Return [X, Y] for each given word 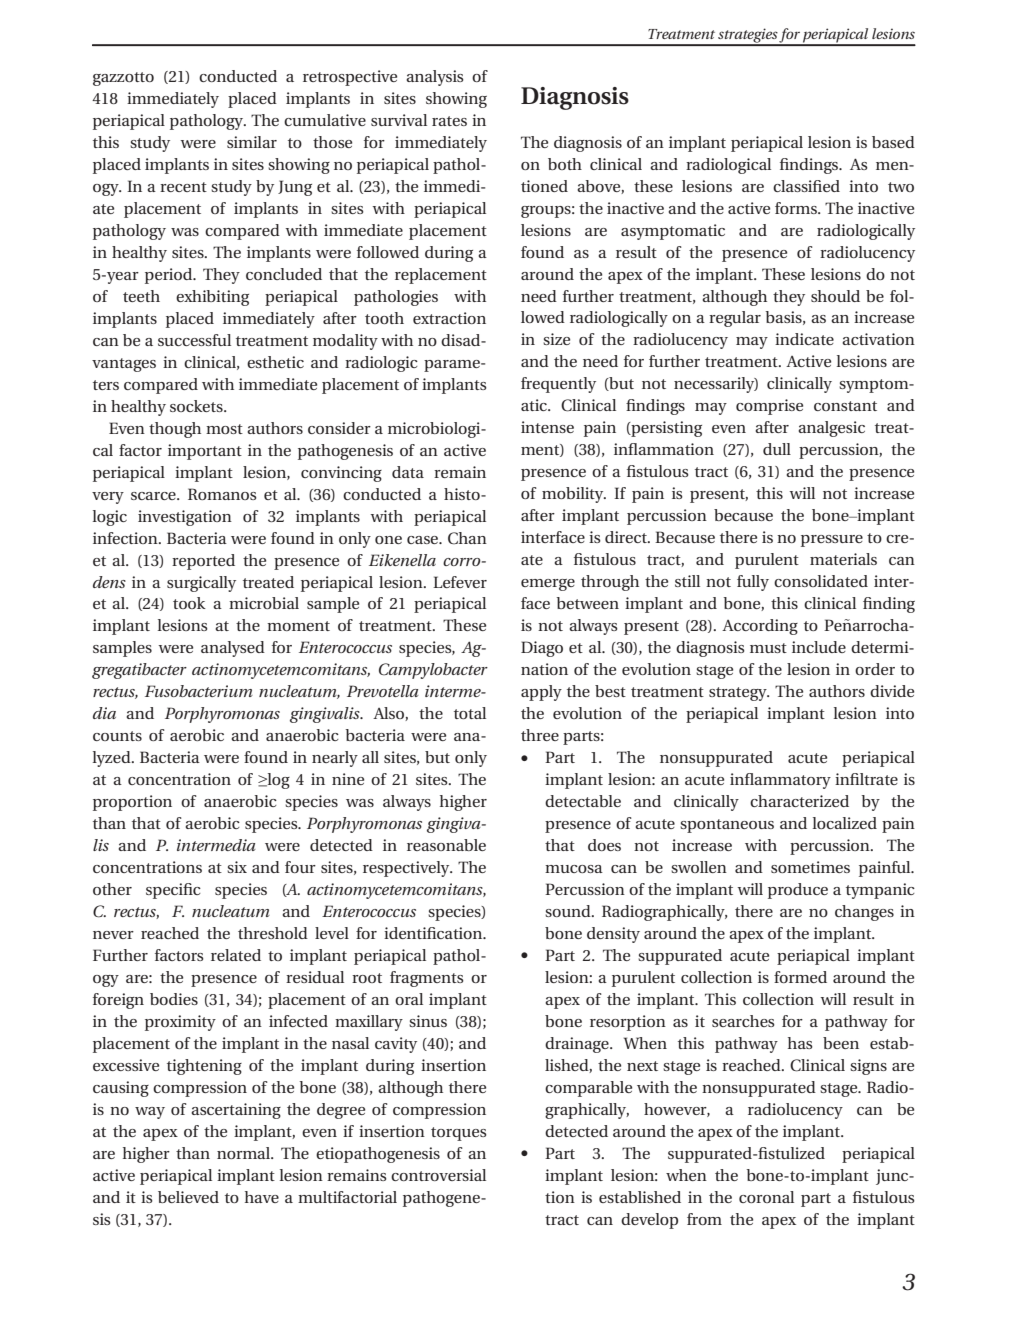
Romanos [222, 494]
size [556, 339]
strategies [748, 36]
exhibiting [212, 298]
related [236, 955]
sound [569, 911]
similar [252, 142]
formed [800, 977]
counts [117, 736]
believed [188, 1197]
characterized [799, 801]
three [540, 735]
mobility [574, 495]
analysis [435, 78]
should [835, 296]
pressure [832, 541]
